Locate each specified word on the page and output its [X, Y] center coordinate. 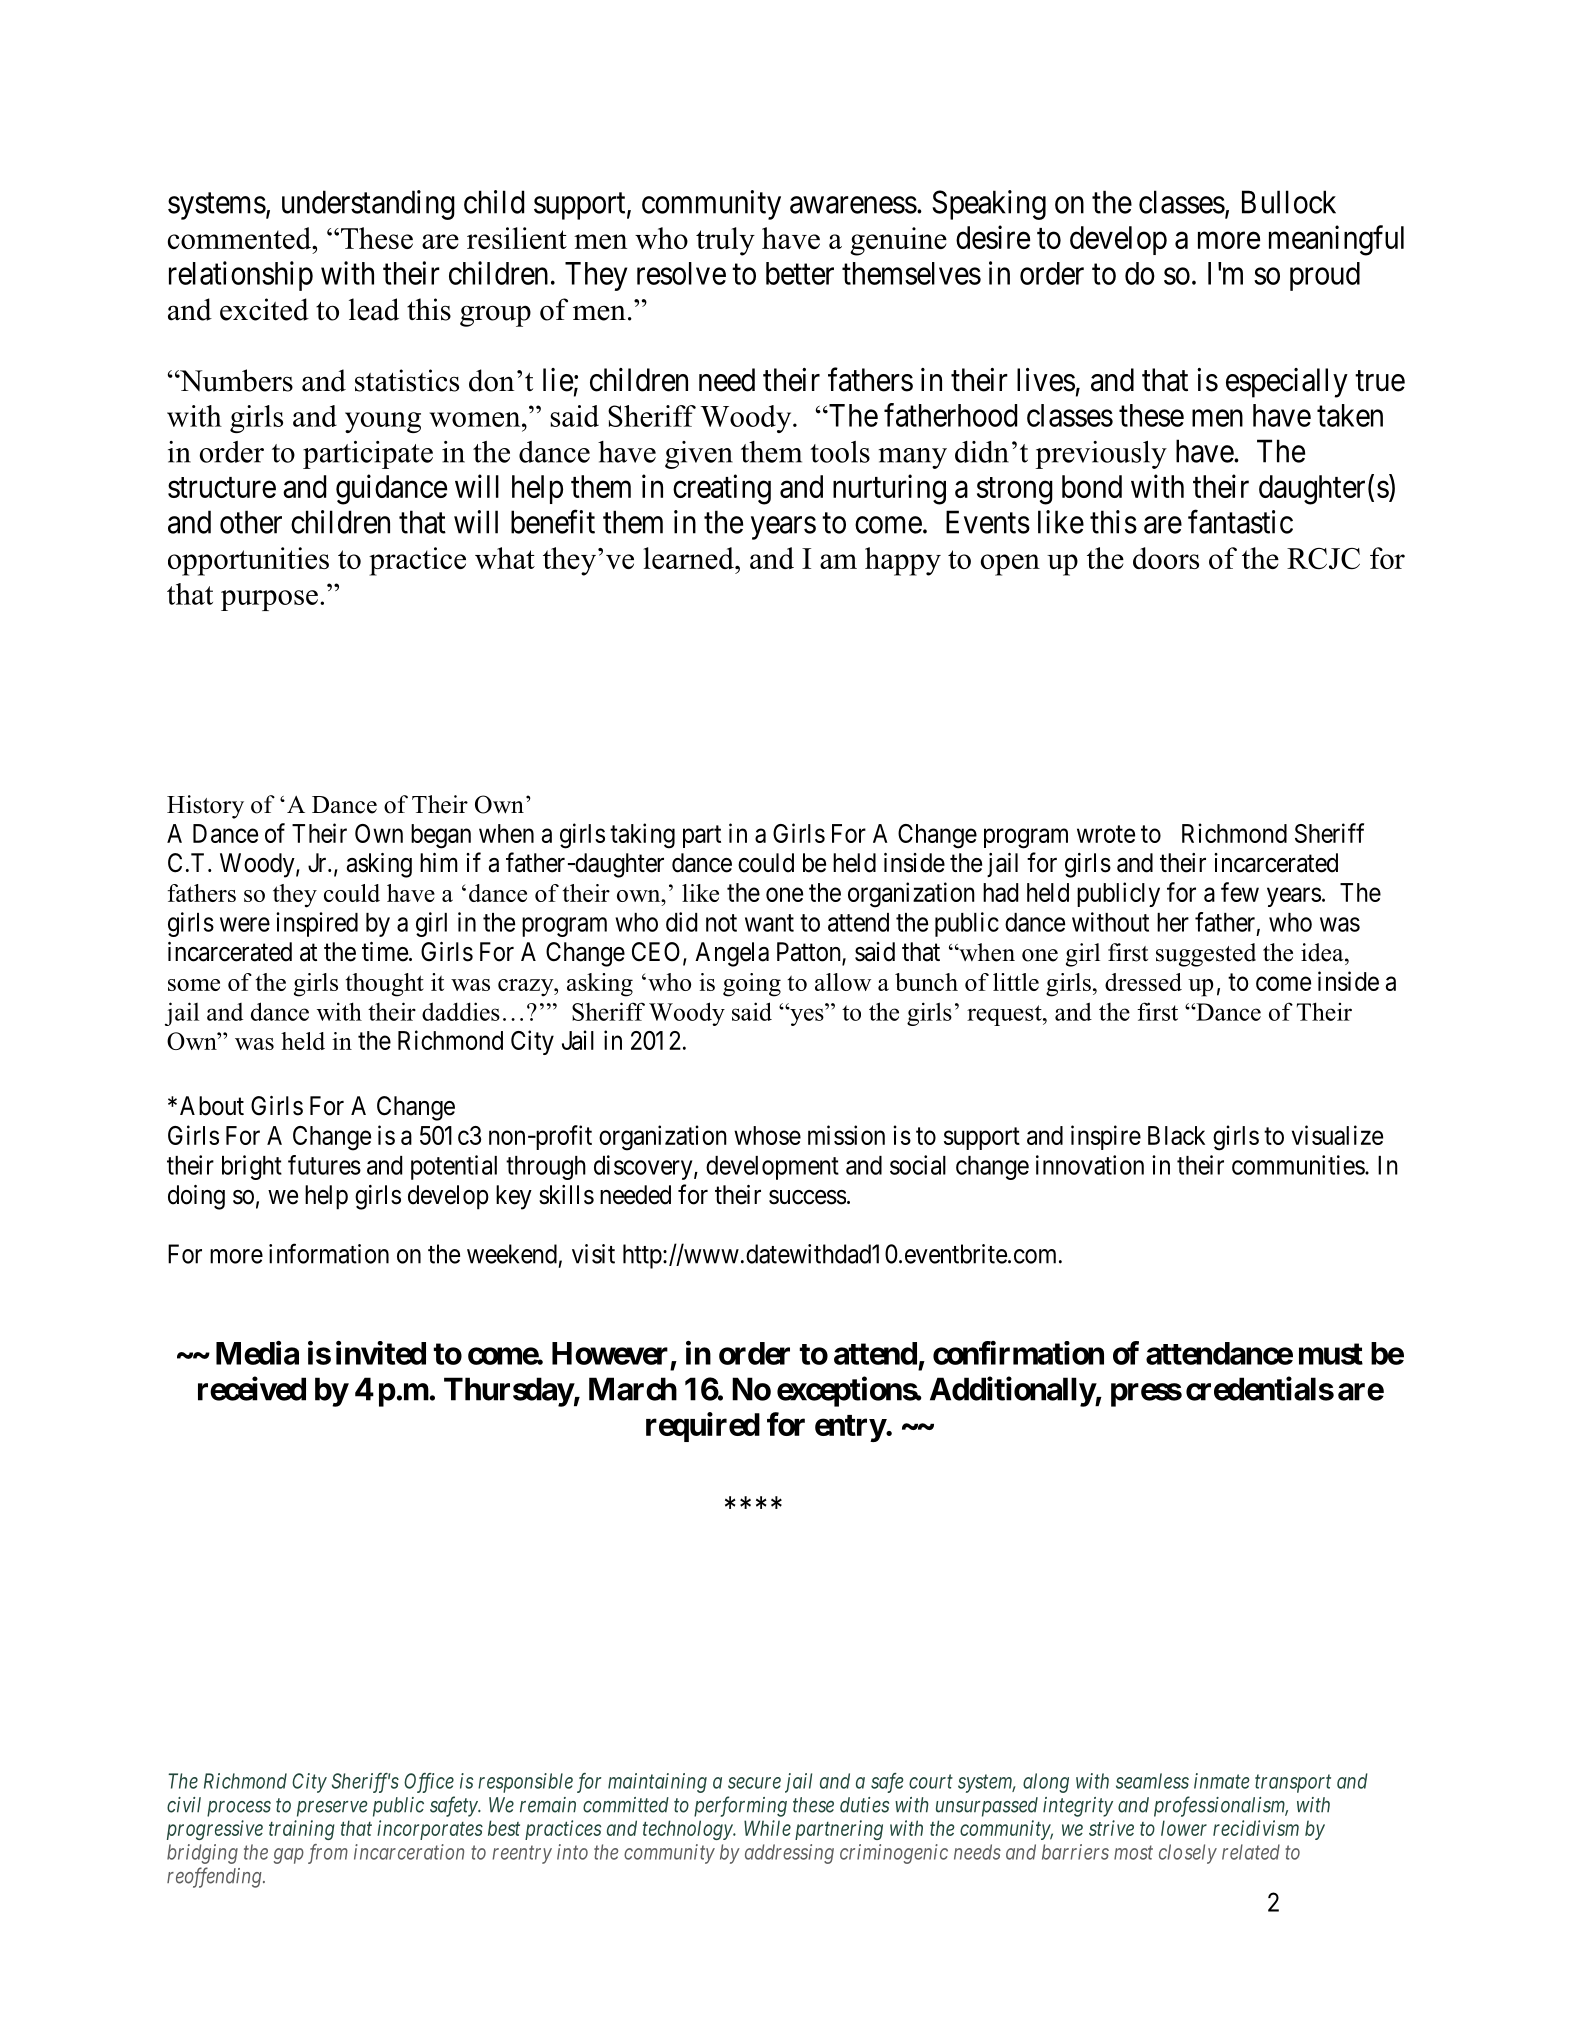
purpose [269, 600]
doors [1166, 558]
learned [689, 558]
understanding [368, 205]
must [1331, 1354]
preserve [332, 1809]
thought [384, 985]
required [703, 1427]
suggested [1206, 955]
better [800, 273]
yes [806, 1016]
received [252, 1388]
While [767, 1828]
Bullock [1289, 202]
